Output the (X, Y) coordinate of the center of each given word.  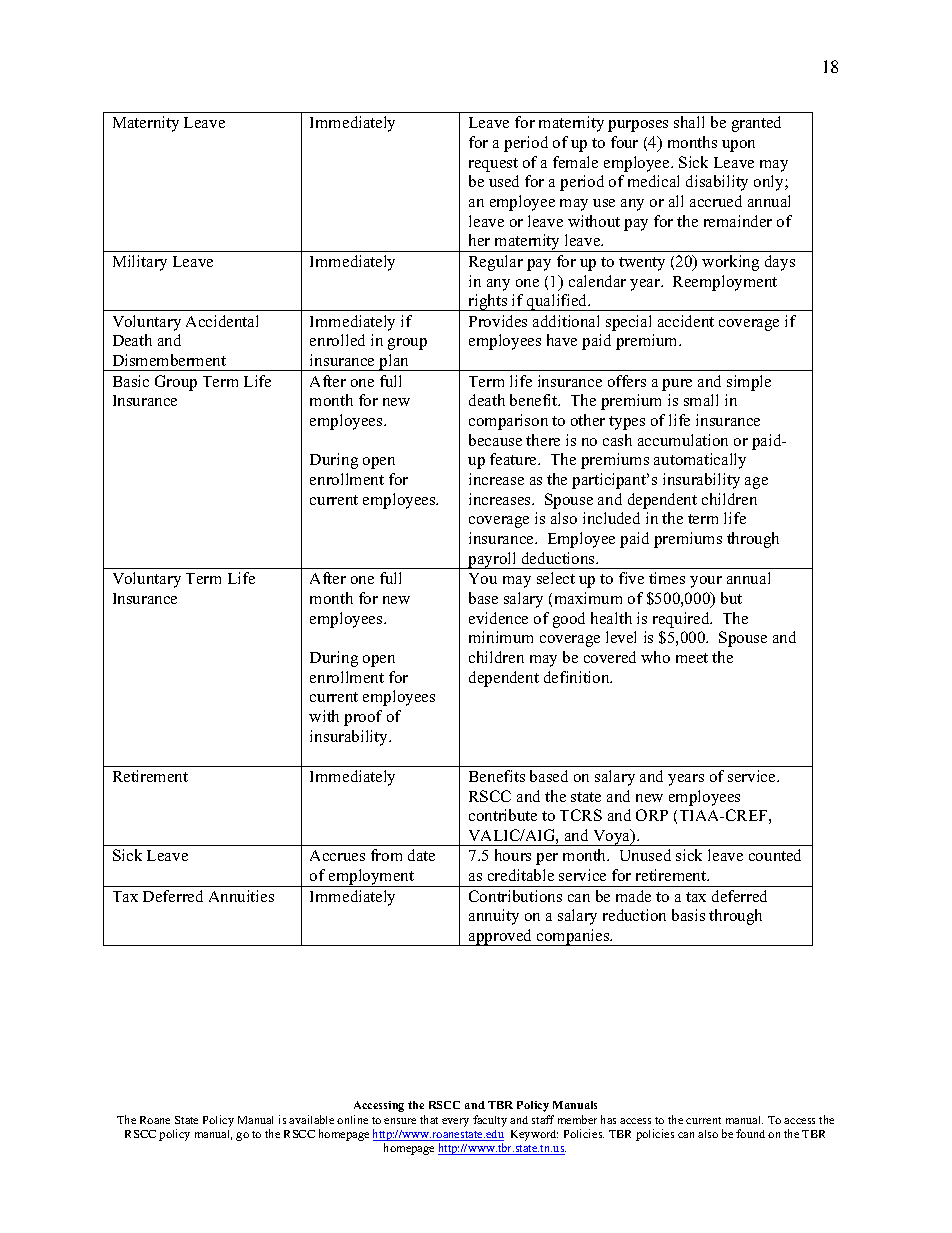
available (311, 1119)
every (455, 1122)
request (493, 165)
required (682, 620)
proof (363, 718)
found (750, 1133)
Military (140, 263)
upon (738, 146)
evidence (498, 618)
